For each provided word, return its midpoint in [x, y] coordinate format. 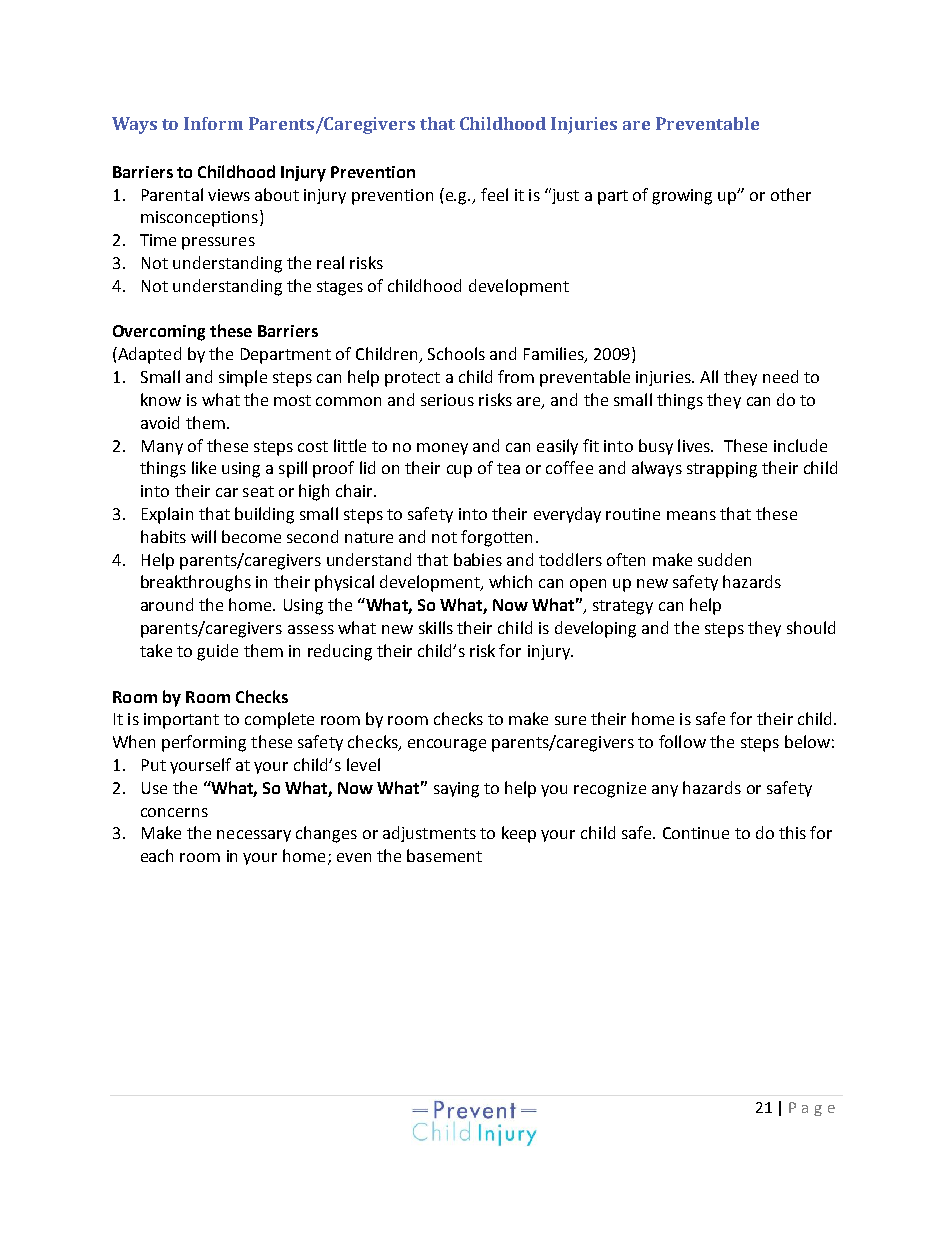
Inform [213, 123]
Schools [456, 353]
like [204, 467]
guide [217, 652]
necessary [254, 836]
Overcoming [159, 333]
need [780, 376]
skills [436, 627]
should [811, 627]
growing [682, 197]
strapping [722, 470]
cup [459, 471]
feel [494, 194]
